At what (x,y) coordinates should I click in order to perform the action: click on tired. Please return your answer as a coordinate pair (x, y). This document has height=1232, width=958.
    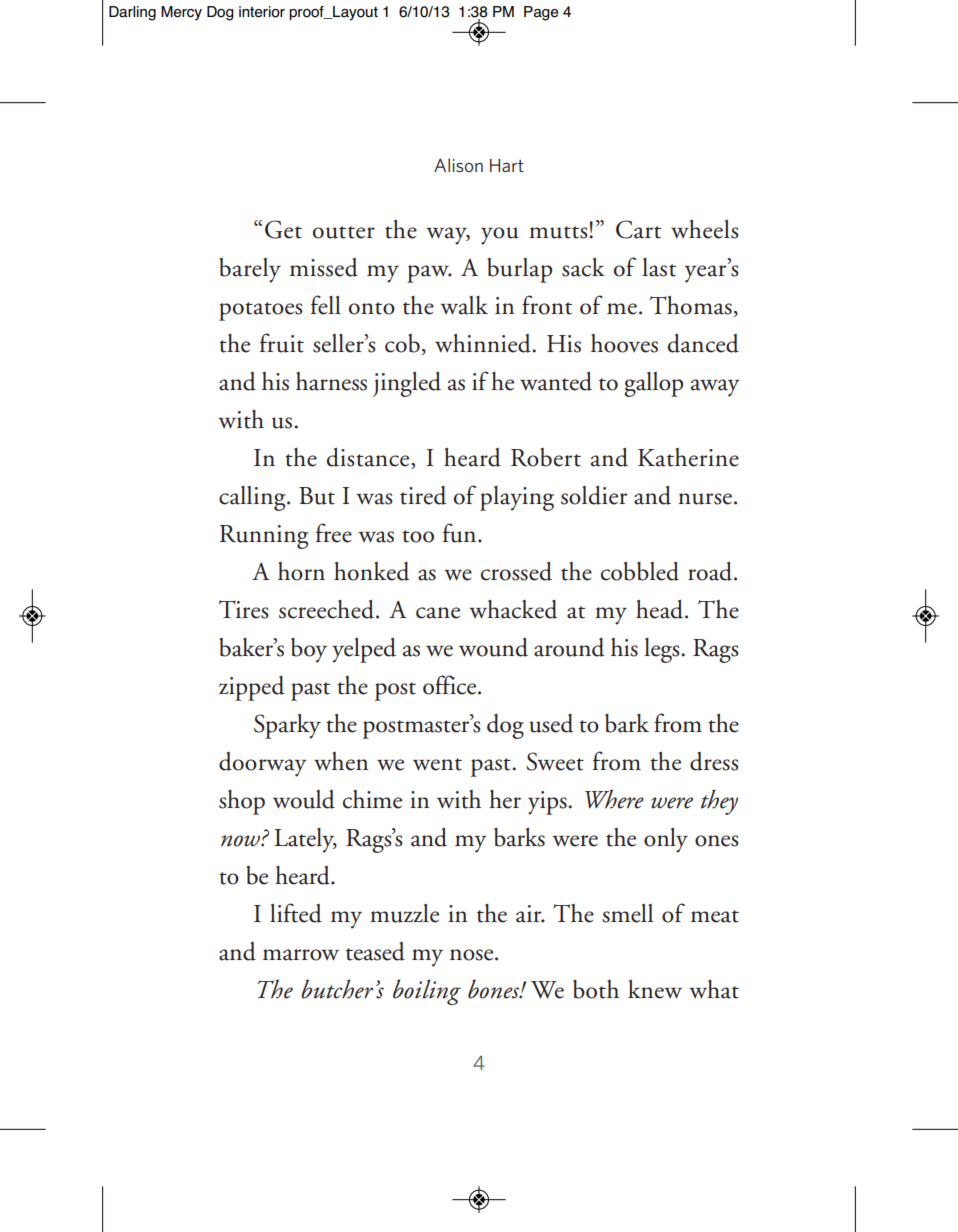
    Looking at the image, I should click on (423, 495).
